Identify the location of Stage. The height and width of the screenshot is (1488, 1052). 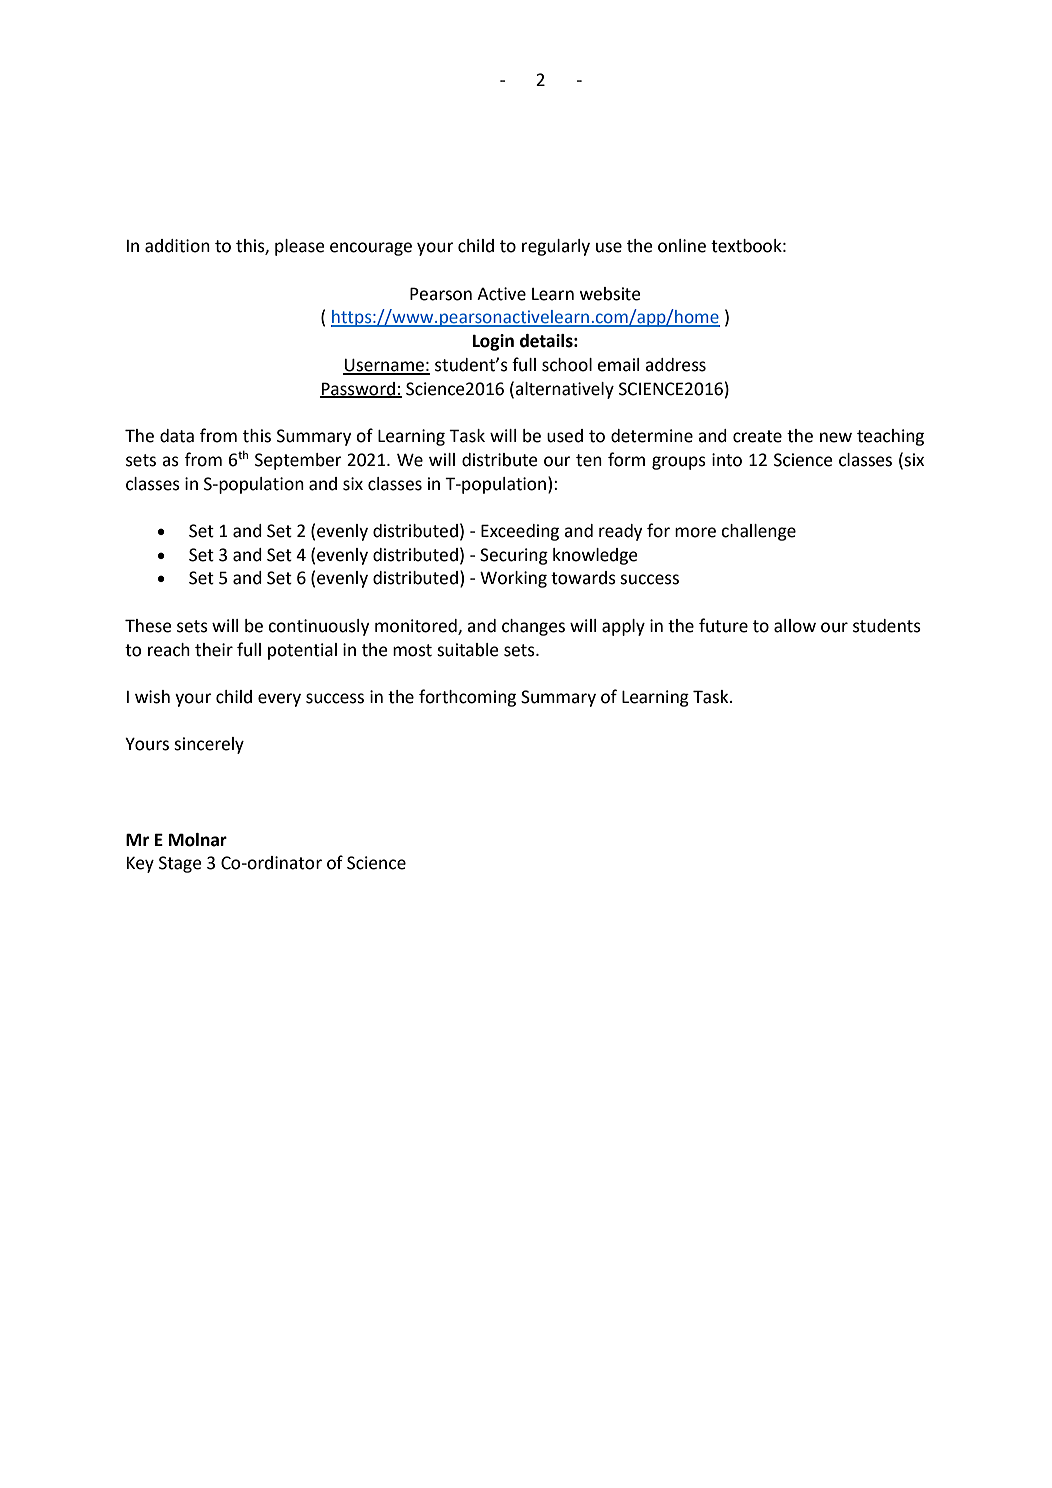
(180, 864).
